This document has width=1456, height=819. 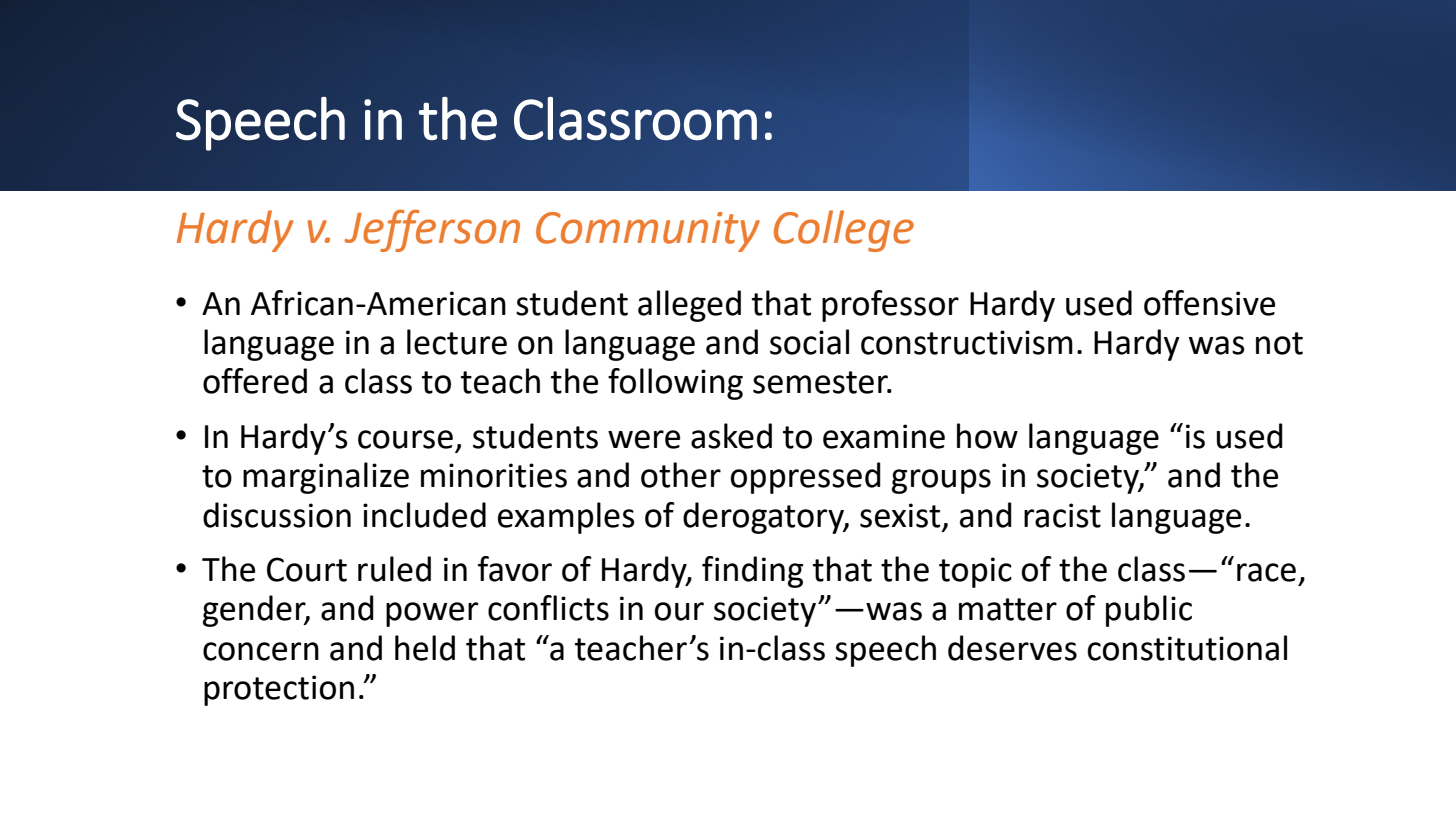 What do you see at coordinates (987, 436) in the document?
I see `how` at bounding box center [987, 436].
